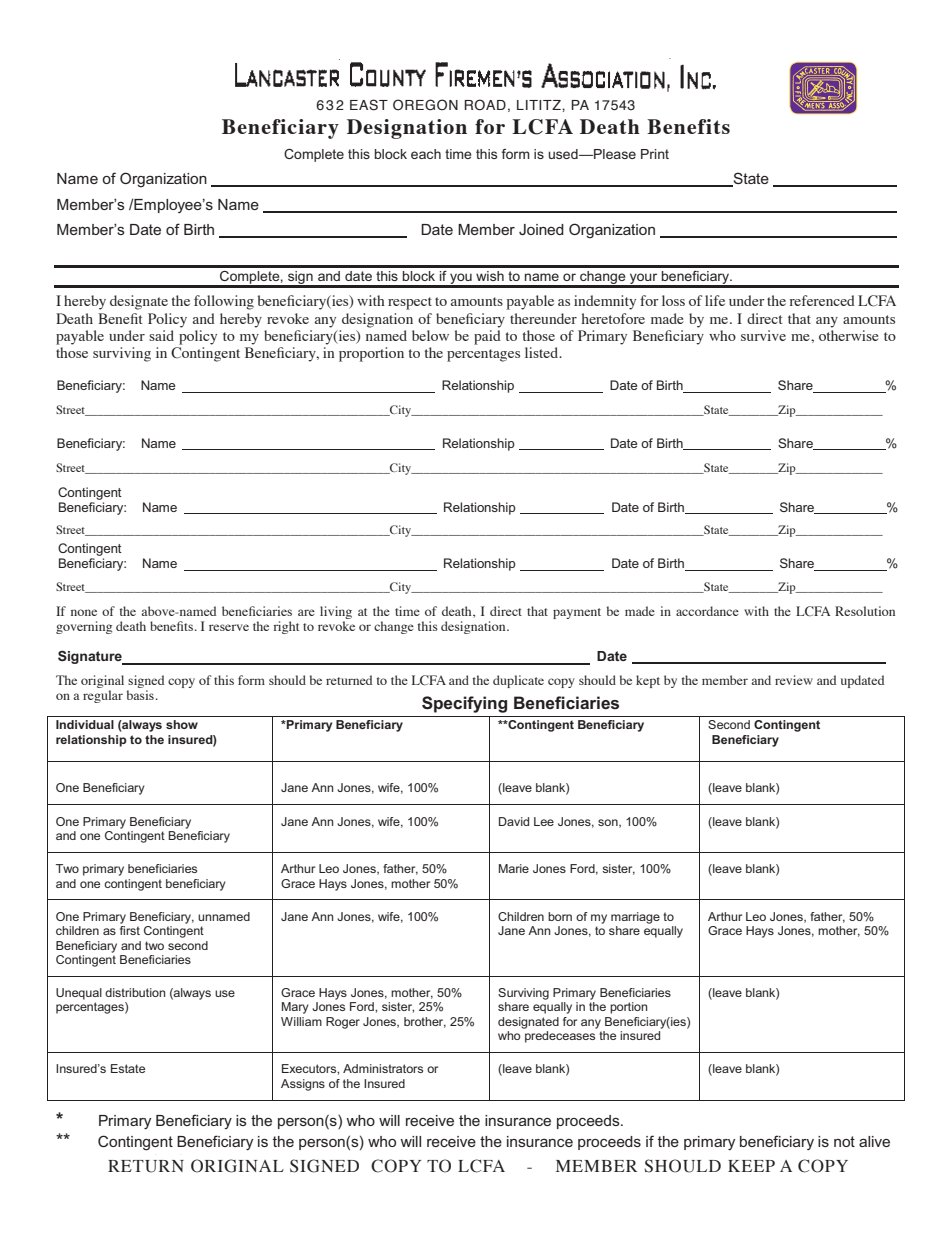 The image size is (952, 1233). Describe the element at coordinates (865, 611) in the document. I see `Resolution` at that location.
